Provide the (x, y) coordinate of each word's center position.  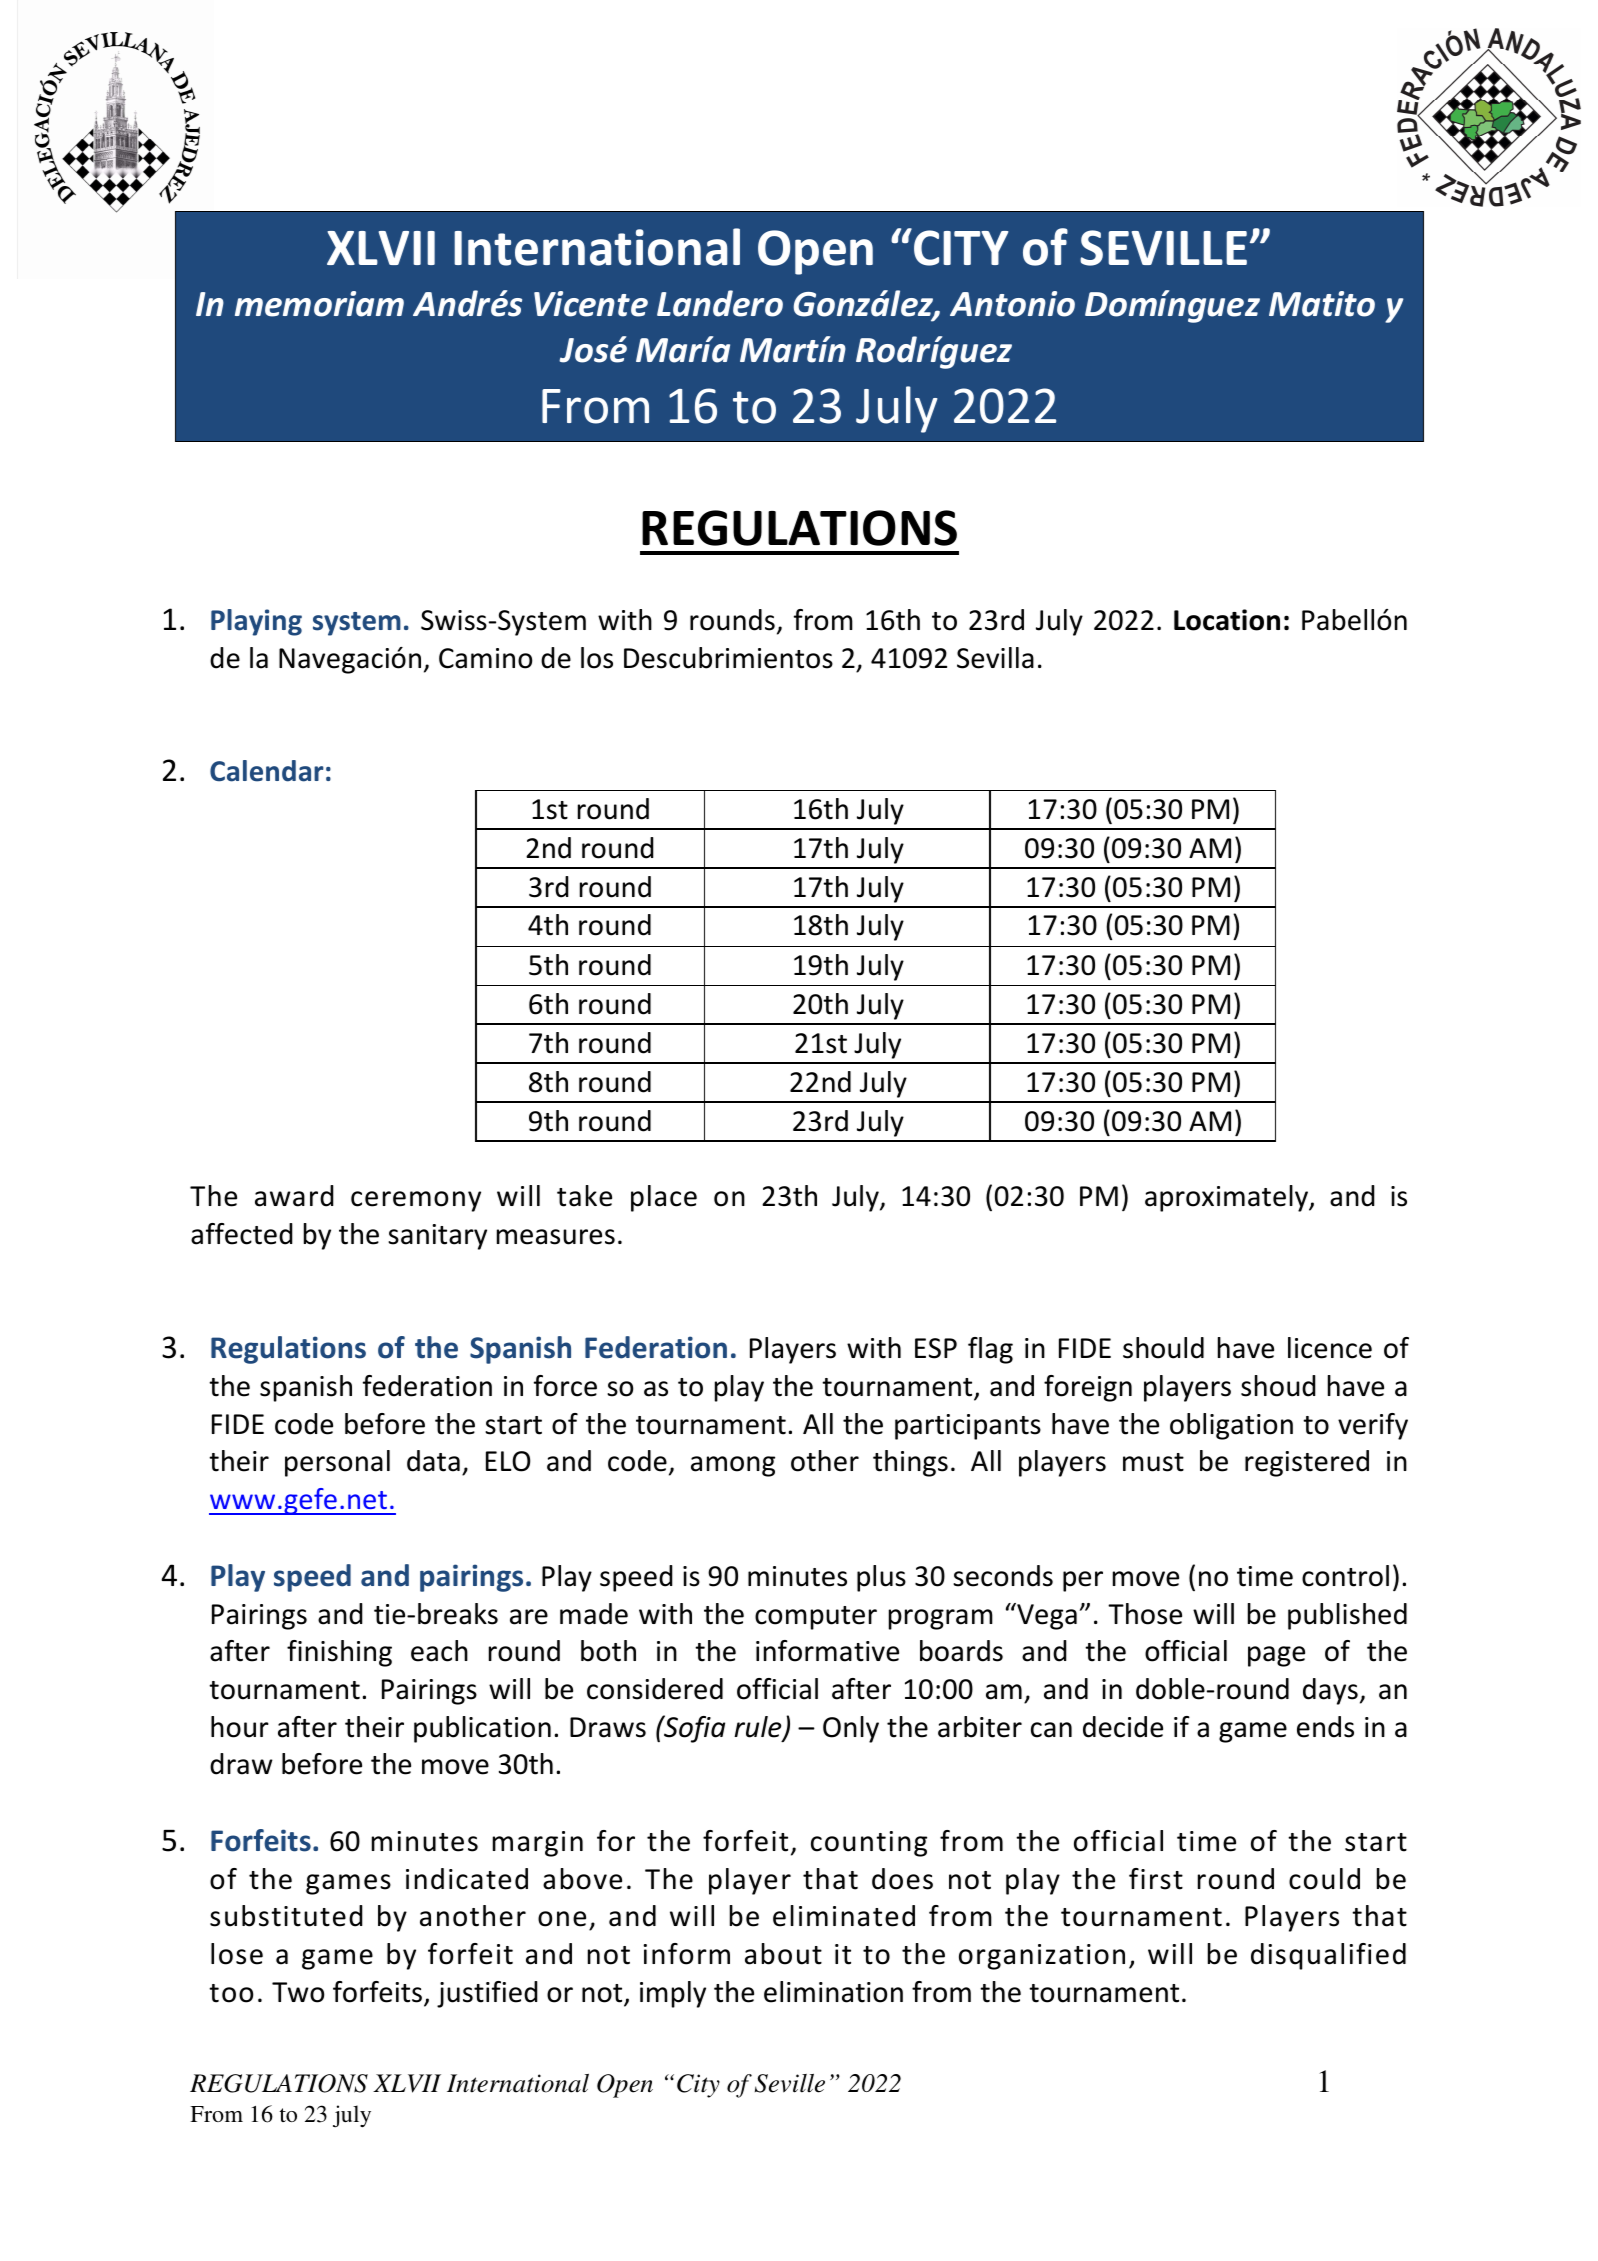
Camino (485, 658)
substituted (286, 1916)
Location (1227, 620)
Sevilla (995, 658)
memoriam (319, 304)
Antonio (1012, 304)
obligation (1231, 1426)
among (733, 1466)
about (783, 1954)
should (1163, 1348)
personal (337, 1463)
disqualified (1328, 1956)
